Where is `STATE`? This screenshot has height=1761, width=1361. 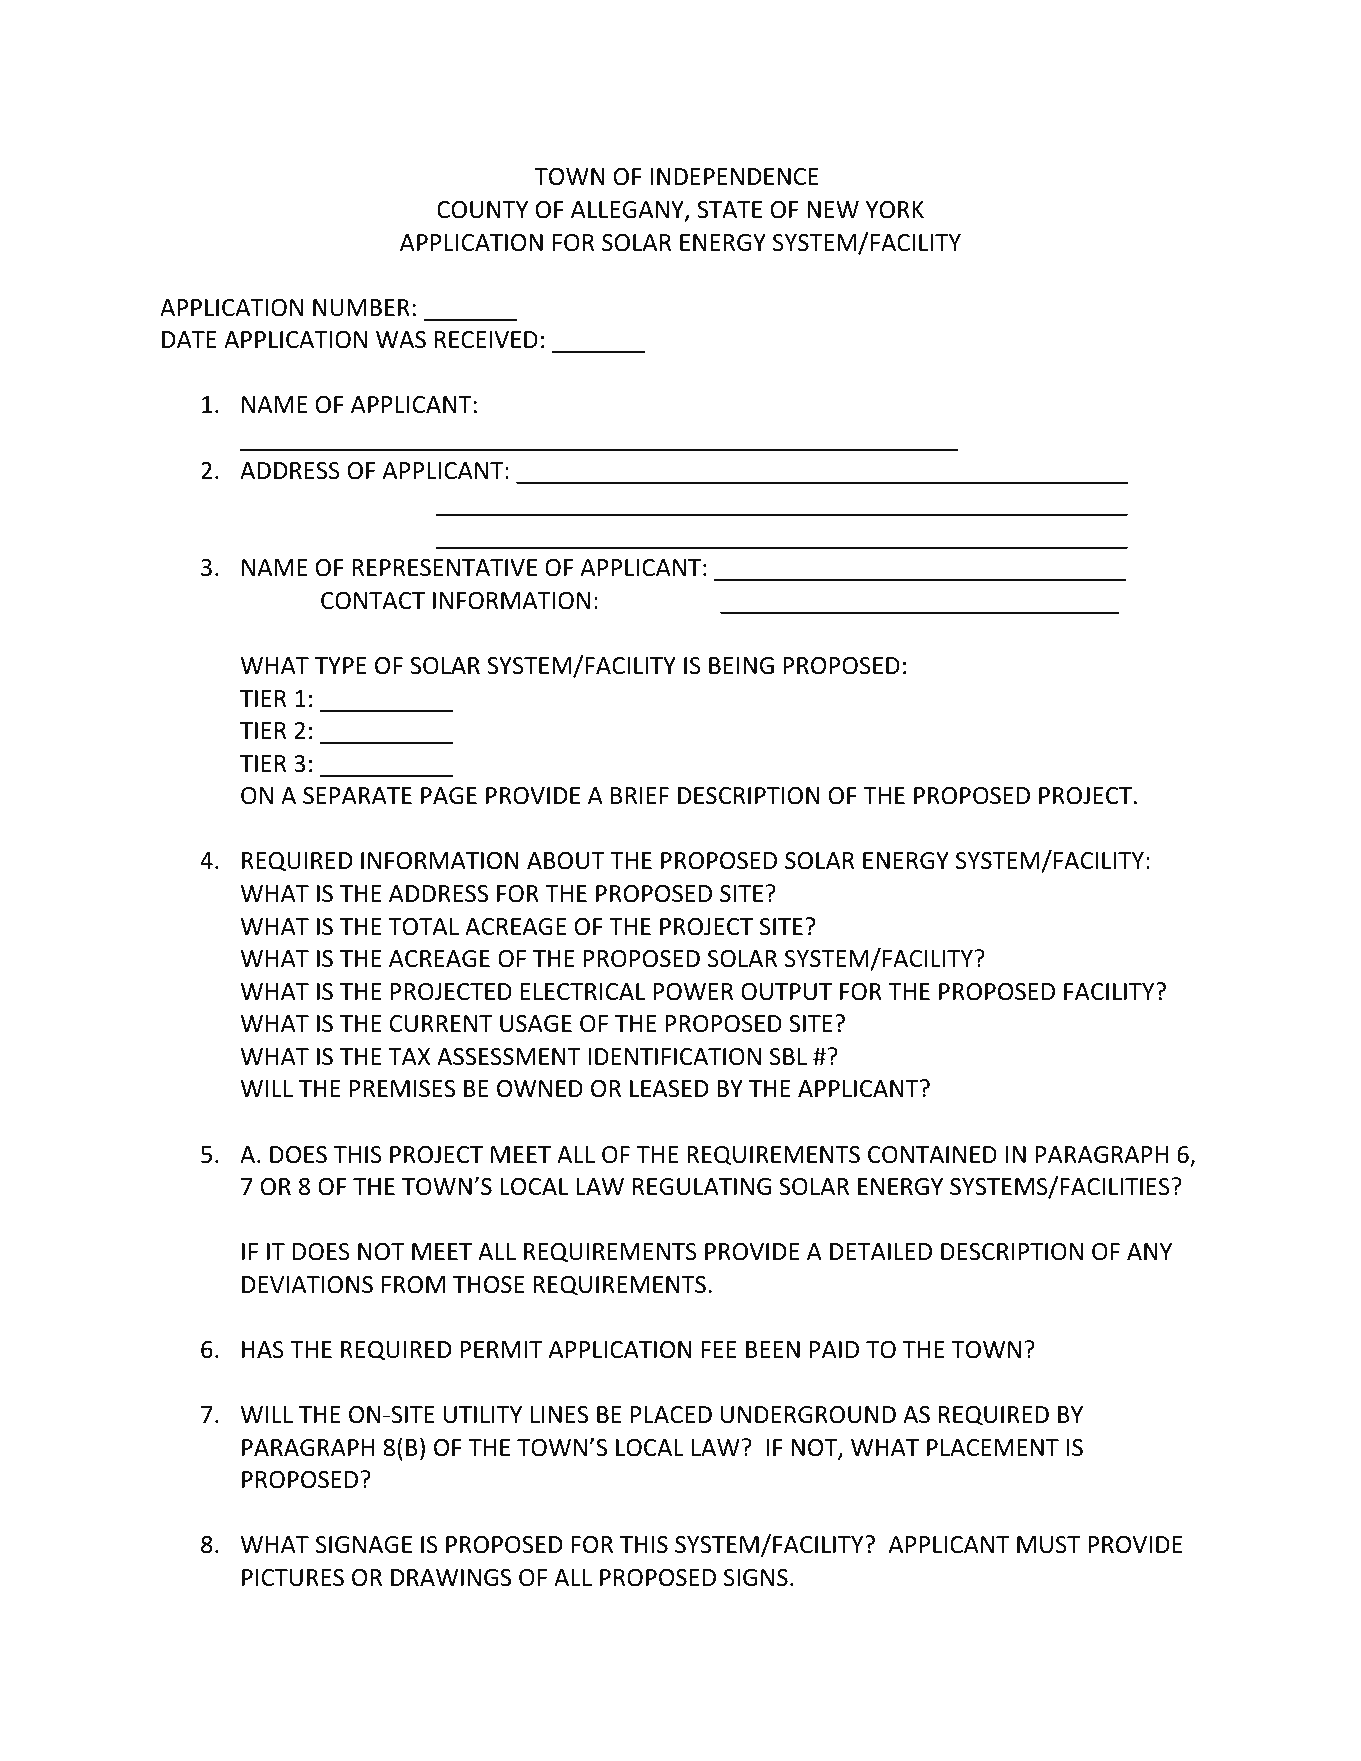 STATE is located at coordinates (729, 210).
